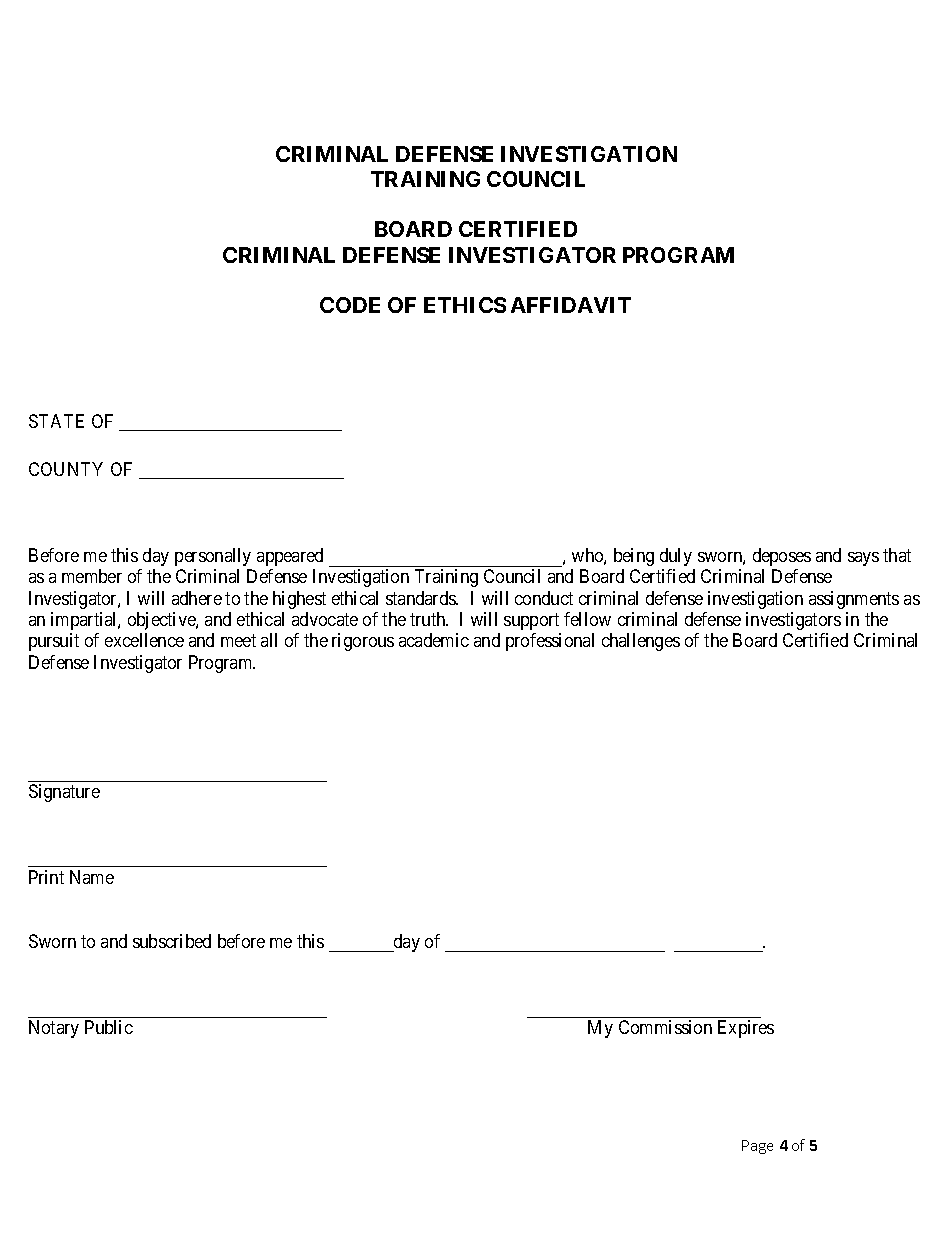 This document has height=1233, width=952. Describe the element at coordinates (757, 1147) in the document. I see `Page` at that location.
